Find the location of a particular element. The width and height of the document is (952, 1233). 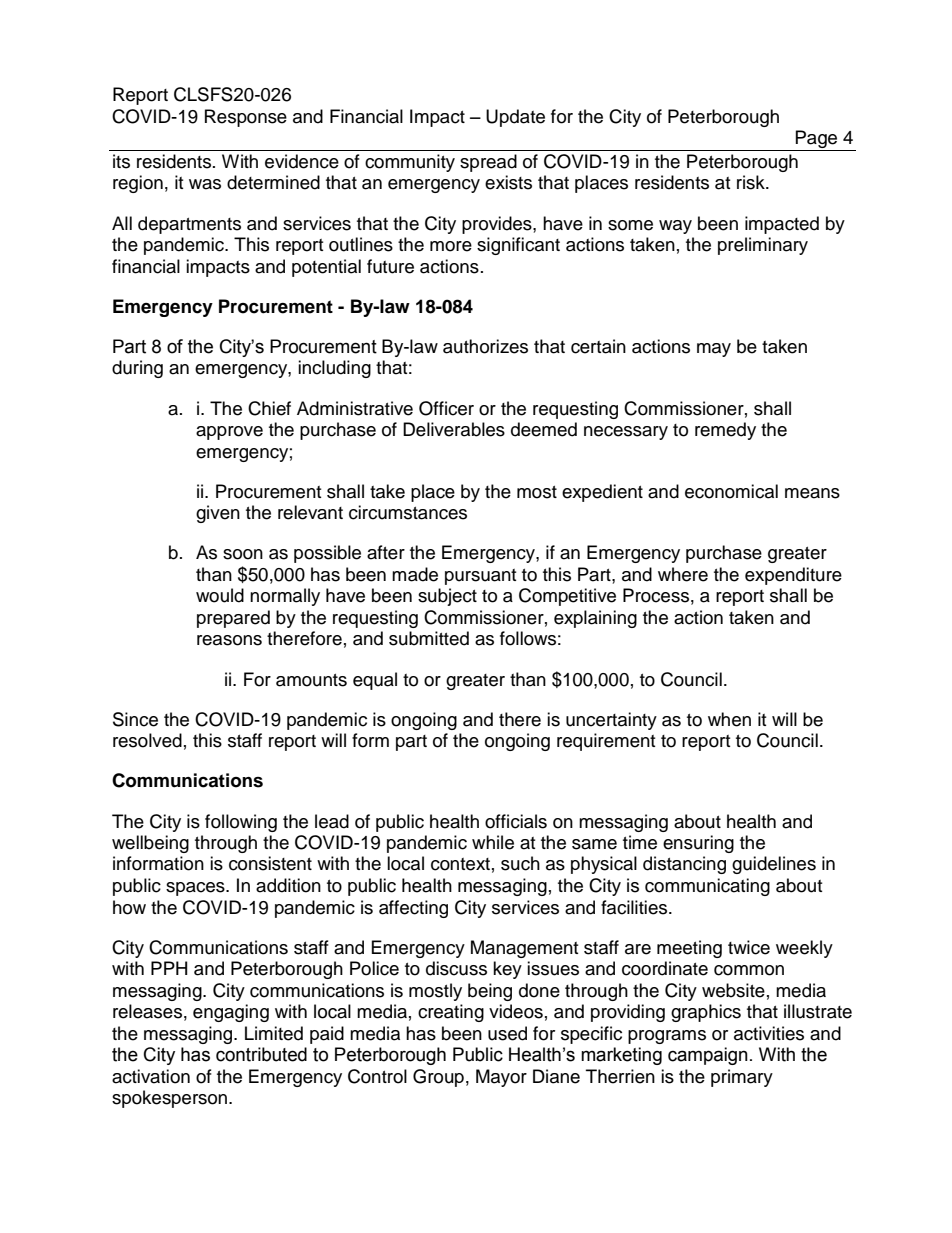

when is located at coordinates (729, 719).
